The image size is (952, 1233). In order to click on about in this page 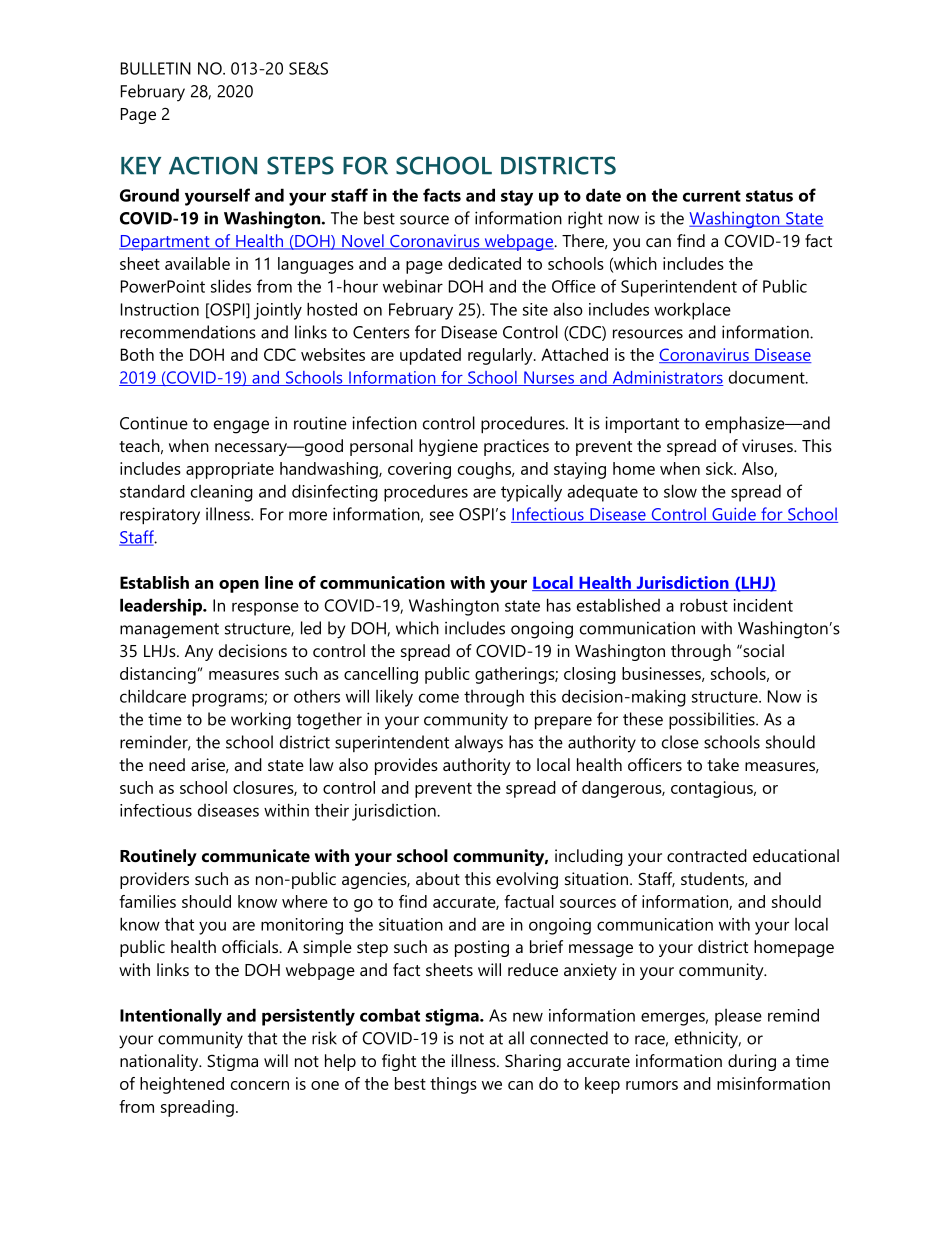, I will do `click(438, 878)`.
